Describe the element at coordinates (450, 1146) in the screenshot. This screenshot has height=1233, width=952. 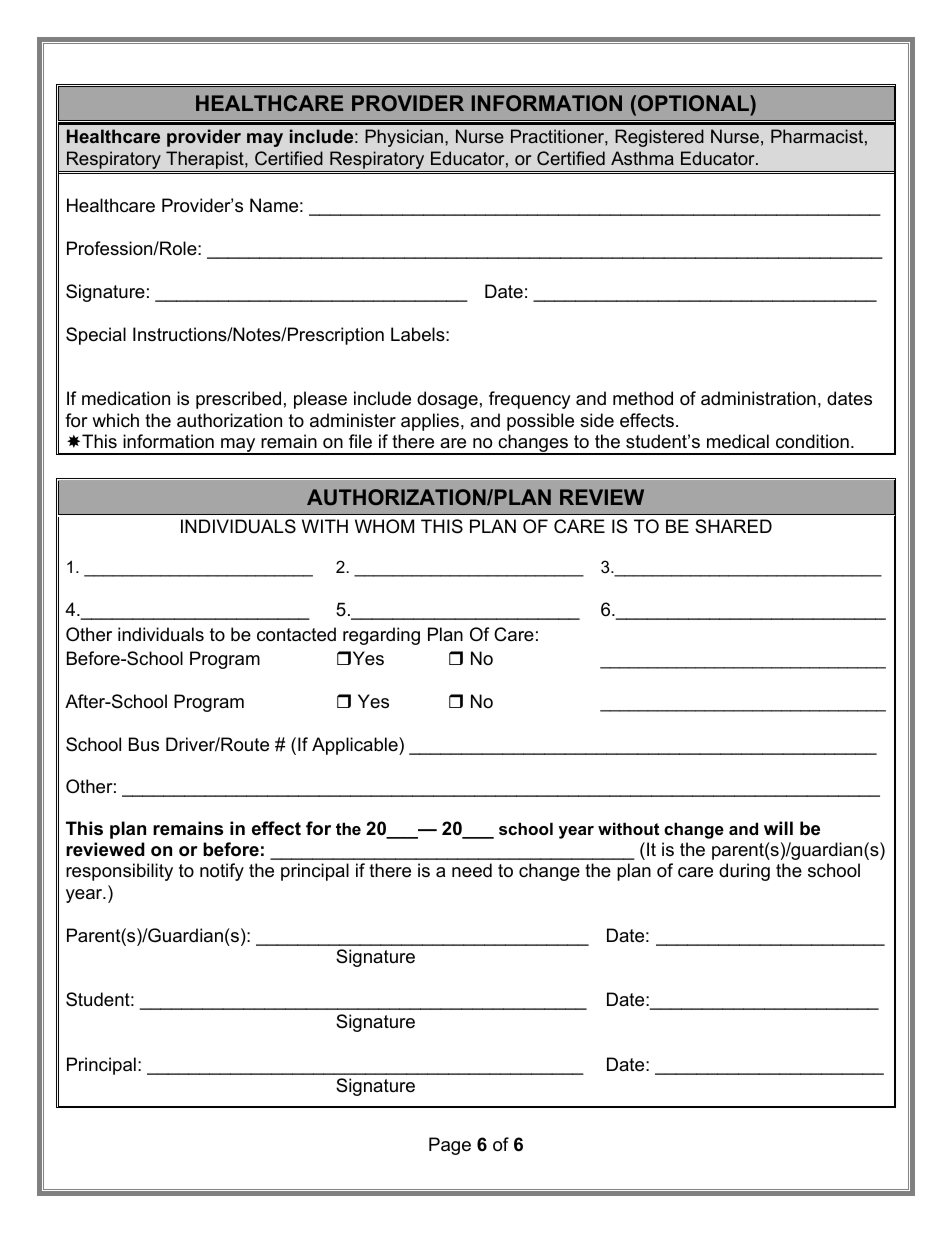
I see `Page` at that location.
